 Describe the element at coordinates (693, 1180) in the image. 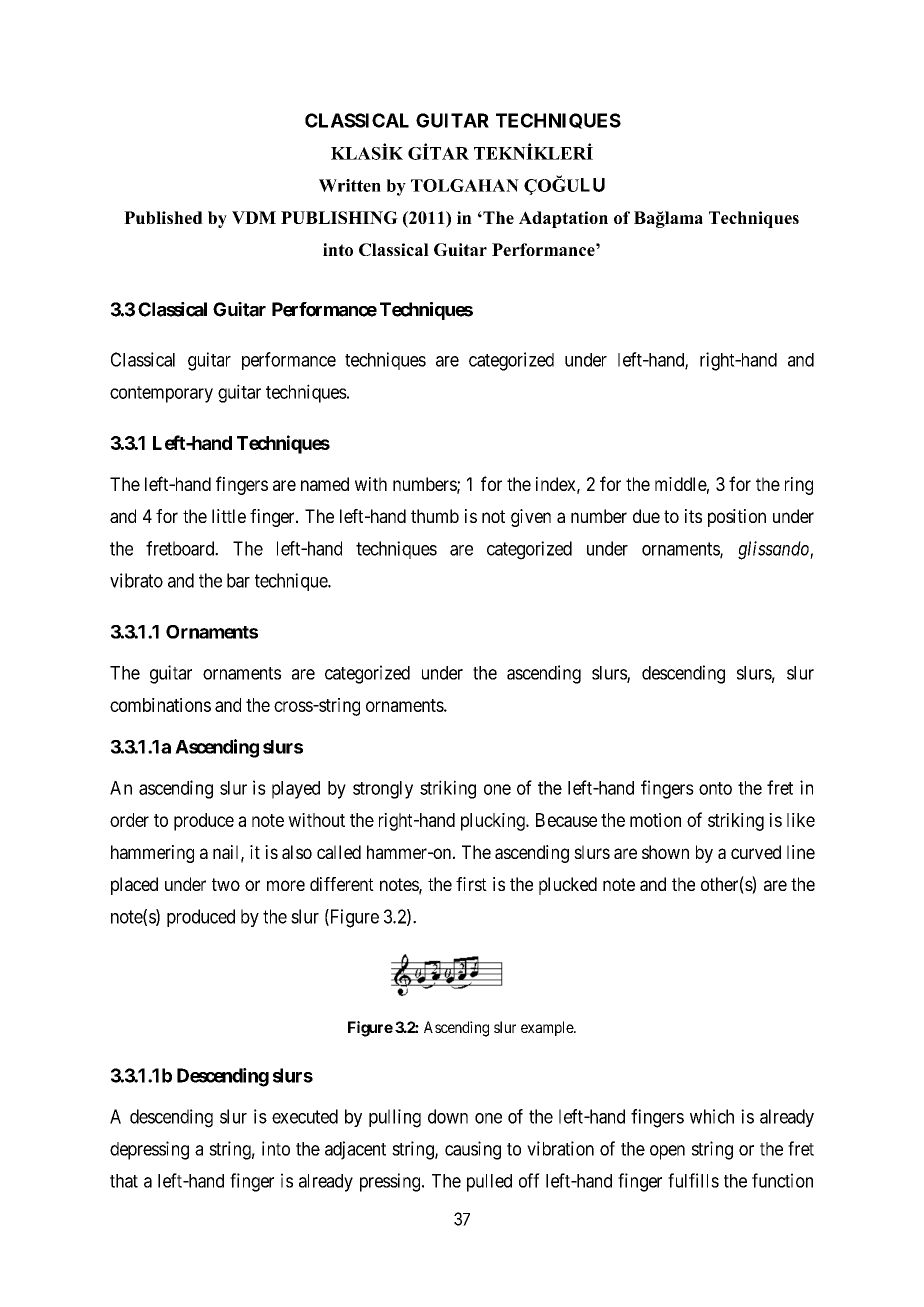

I see `fulfills` at that location.
